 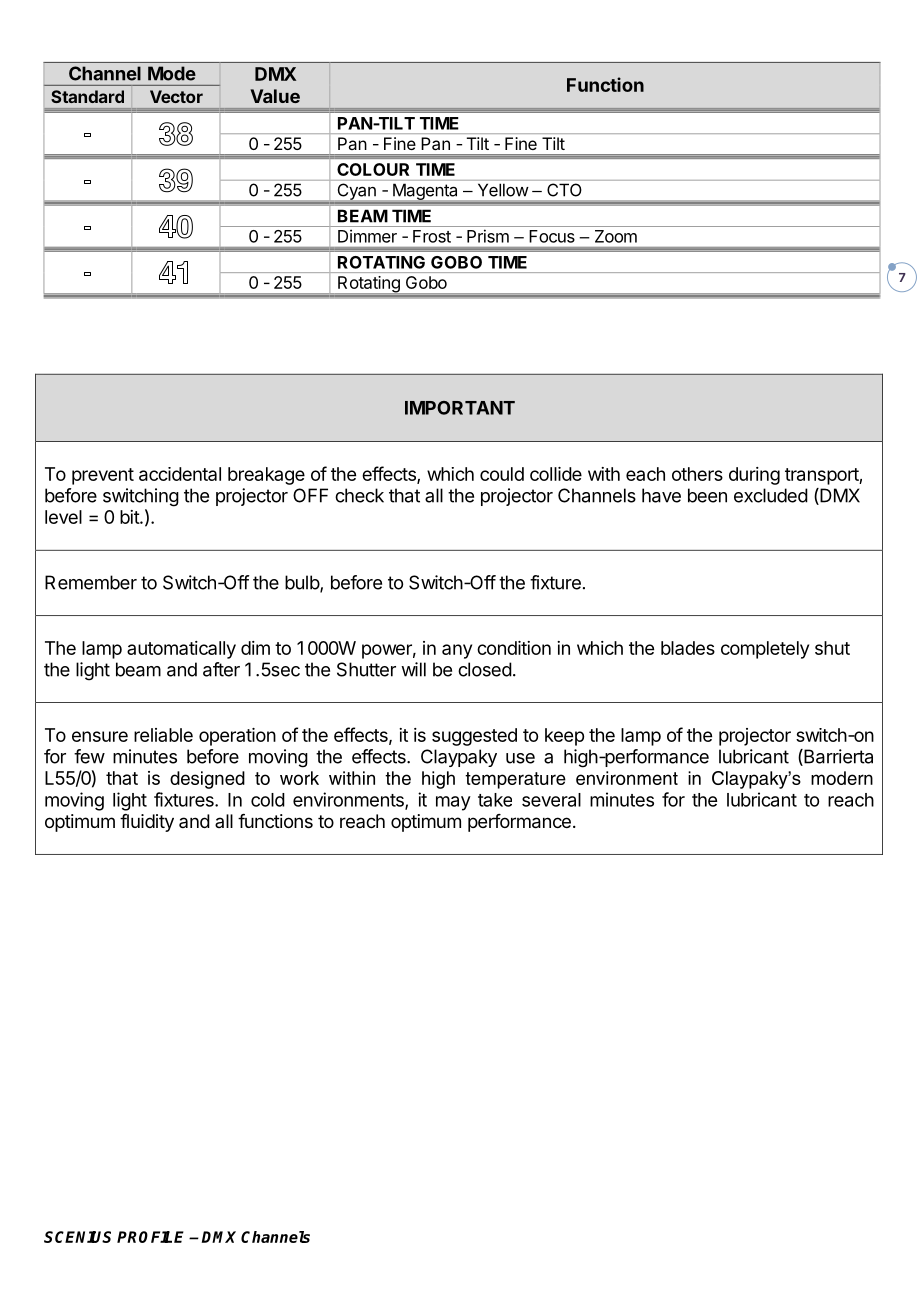 What do you see at coordinates (754, 476) in the screenshot?
I see `during` at bounding box center [754, 476].
